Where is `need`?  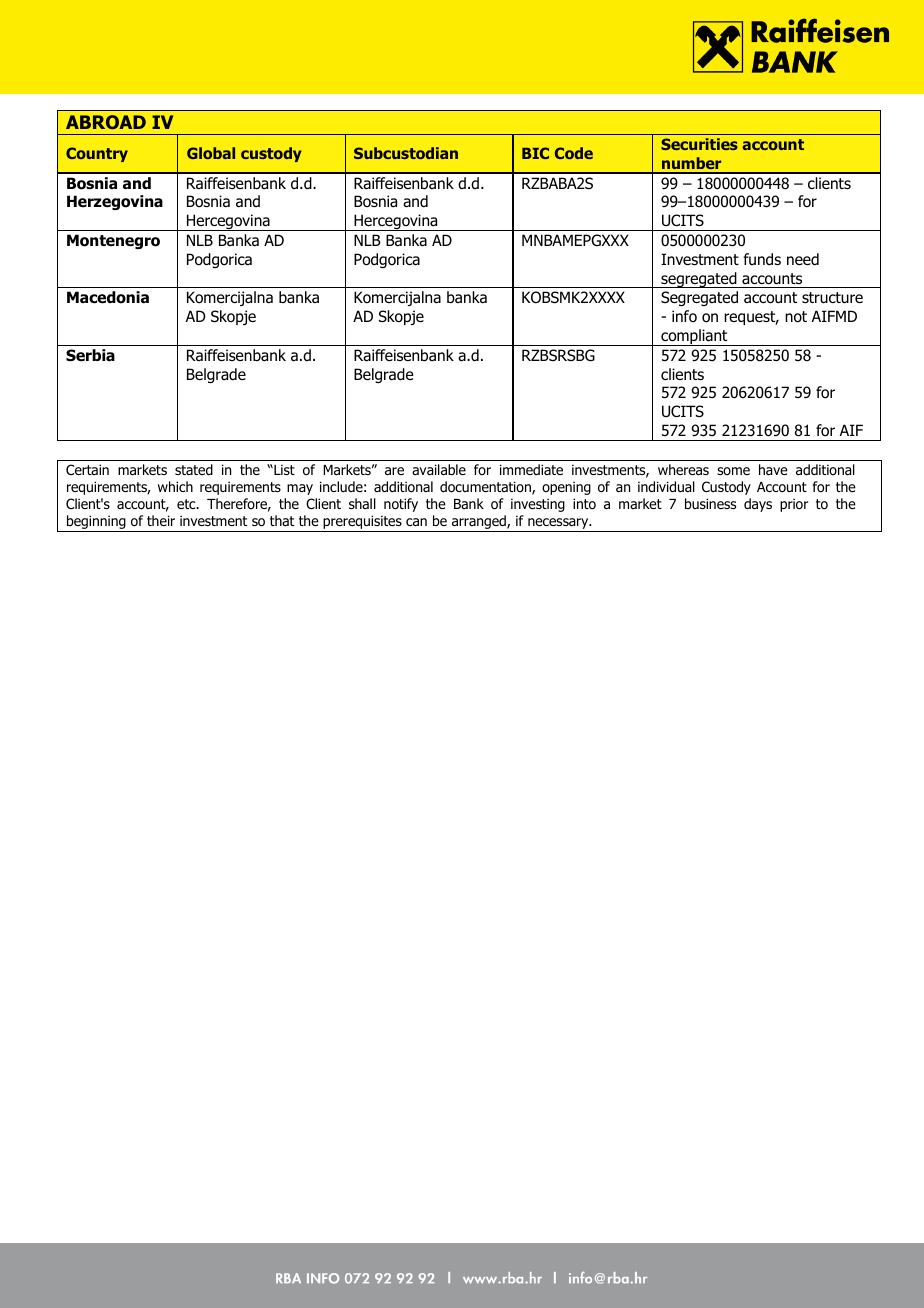
need is located at coordinates (803, 259).
